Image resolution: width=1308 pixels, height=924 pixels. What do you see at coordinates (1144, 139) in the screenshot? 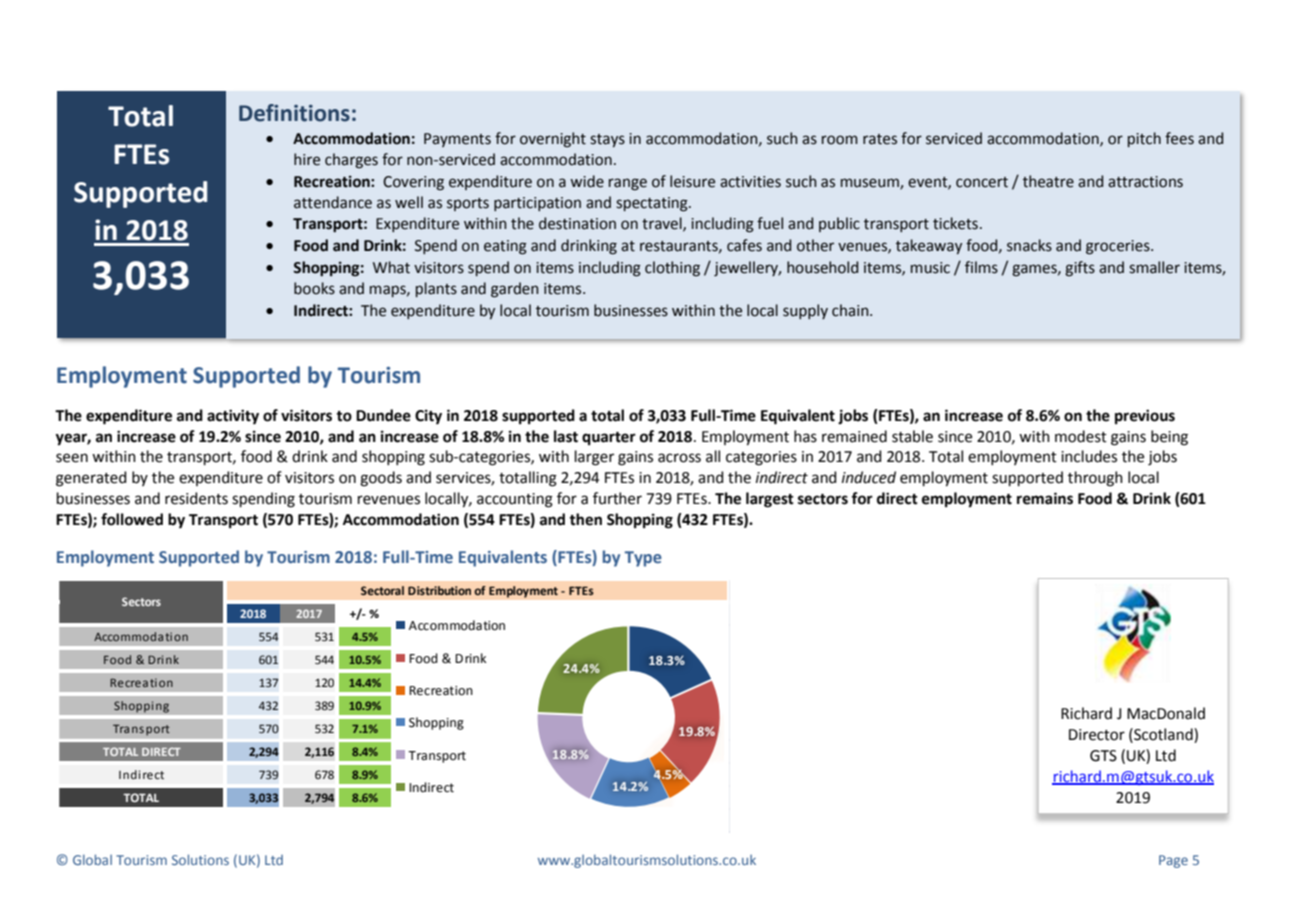
I see `pitch` at bounding box center [1144, 139].
